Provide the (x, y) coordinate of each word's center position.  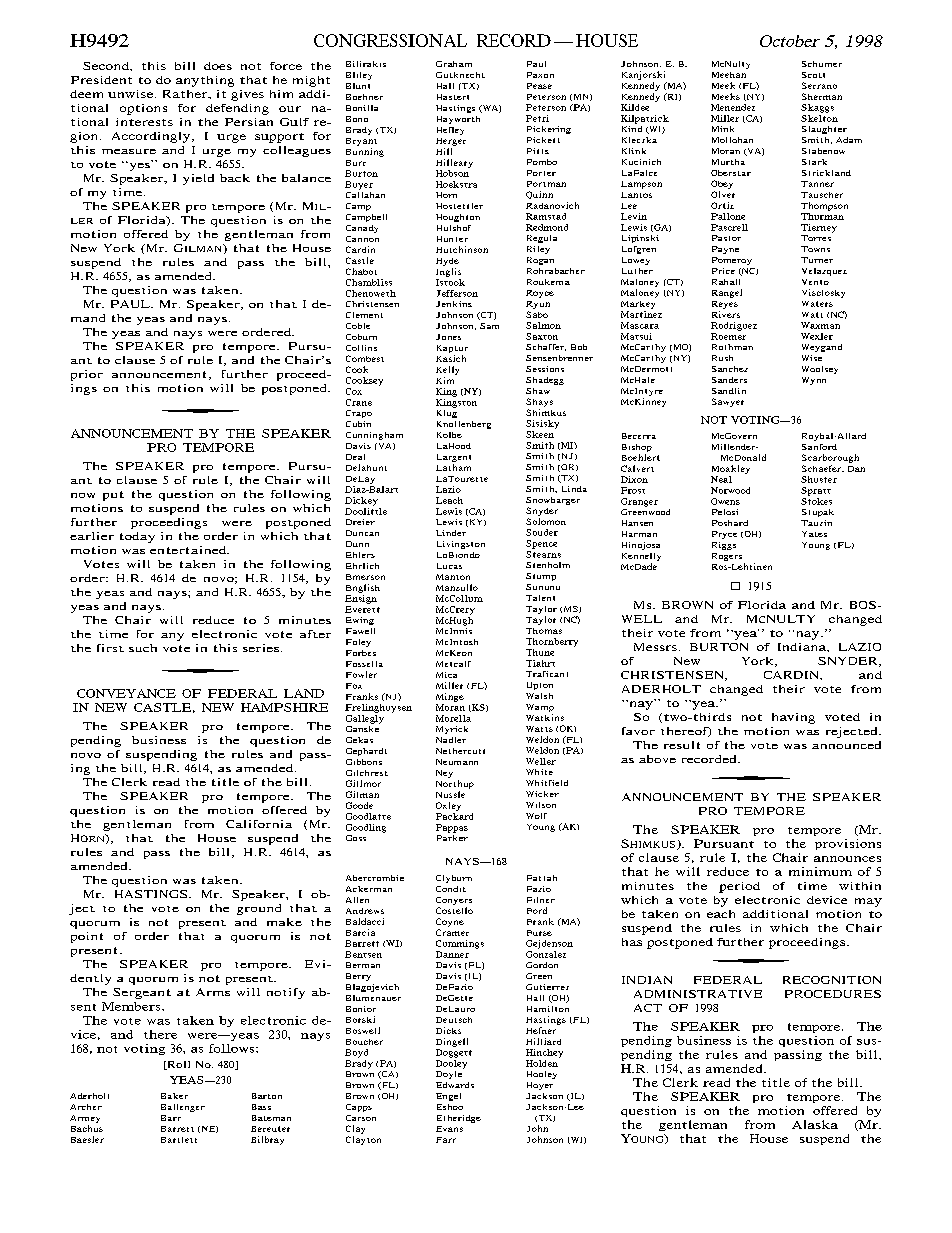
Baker (174, 1096)
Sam (489, 326)
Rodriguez (734, 326)
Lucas (449, 566)
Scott (813, 75)
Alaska (815, 1124)
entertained (189, 550)
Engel (448, 1097)
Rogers (727, 557)
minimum (820, 871)
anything (205, 81)
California (259, 824)
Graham (454, 64)
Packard (454, 816)
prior (87, 375)
